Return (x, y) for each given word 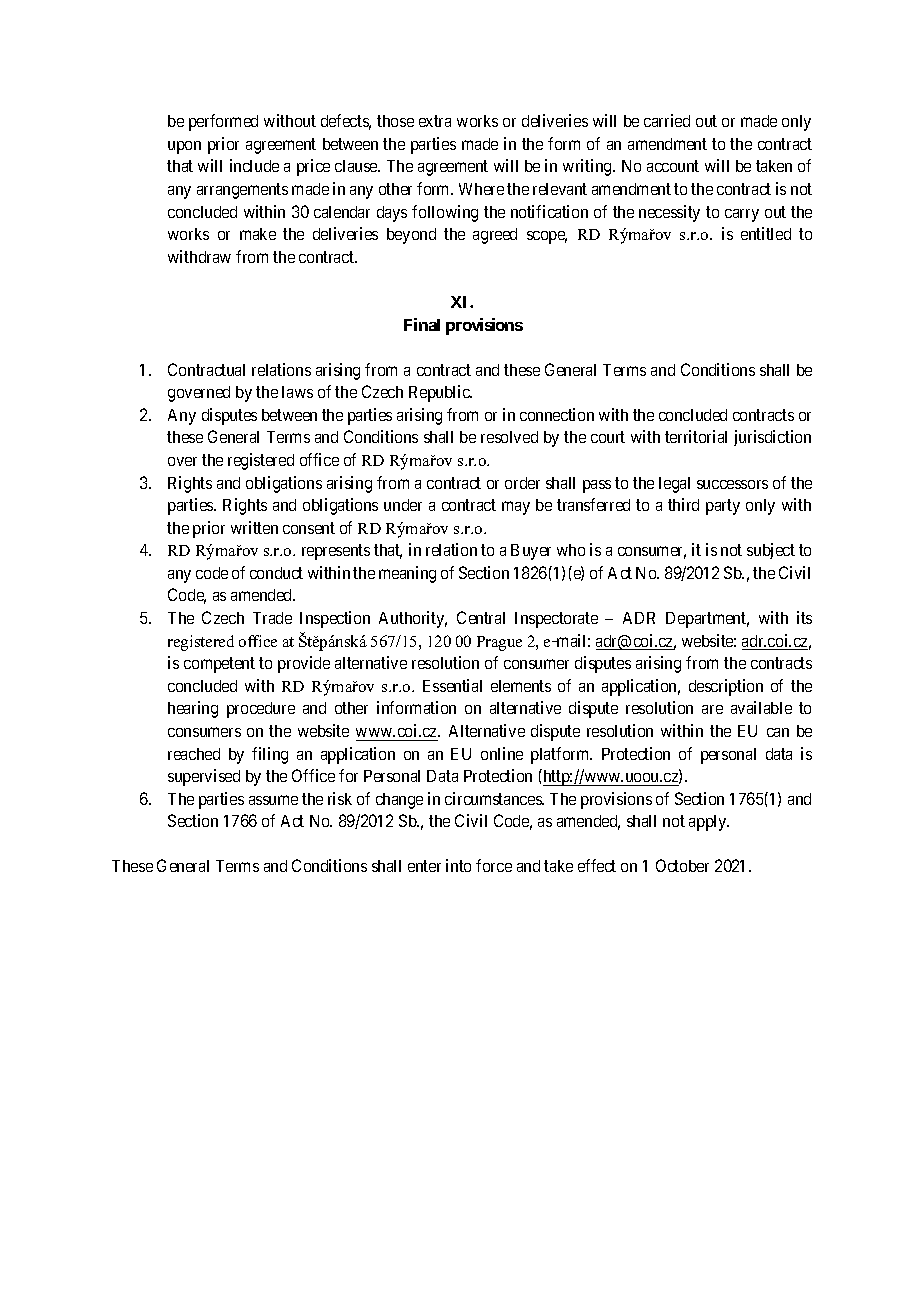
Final (422, 324)
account (673, 166)
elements (521, 686)
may (516, 508)
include (254, 165)
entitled (766, 233)
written (254, 527)
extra (435, 121)
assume (273, 800)
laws (297, 392)
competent (219, 665)
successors (732, 484)
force (494, 865)
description (726, 687)
